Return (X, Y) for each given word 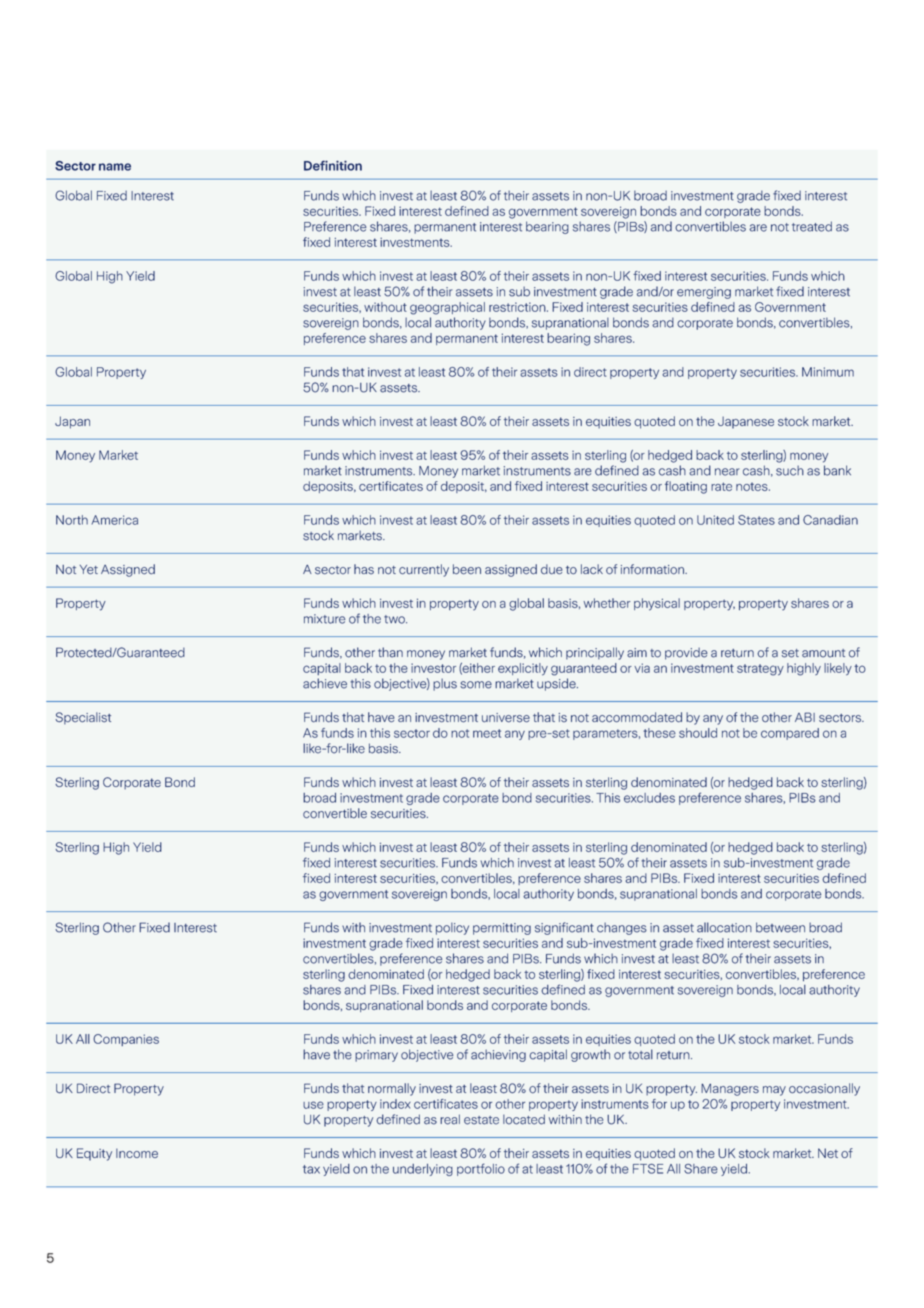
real (450, 1119)
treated (812, 226)
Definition (333, 165)
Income (137, 1153)
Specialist (83, 718)
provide (686, 653)
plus (445, 684)
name (115, 167)
